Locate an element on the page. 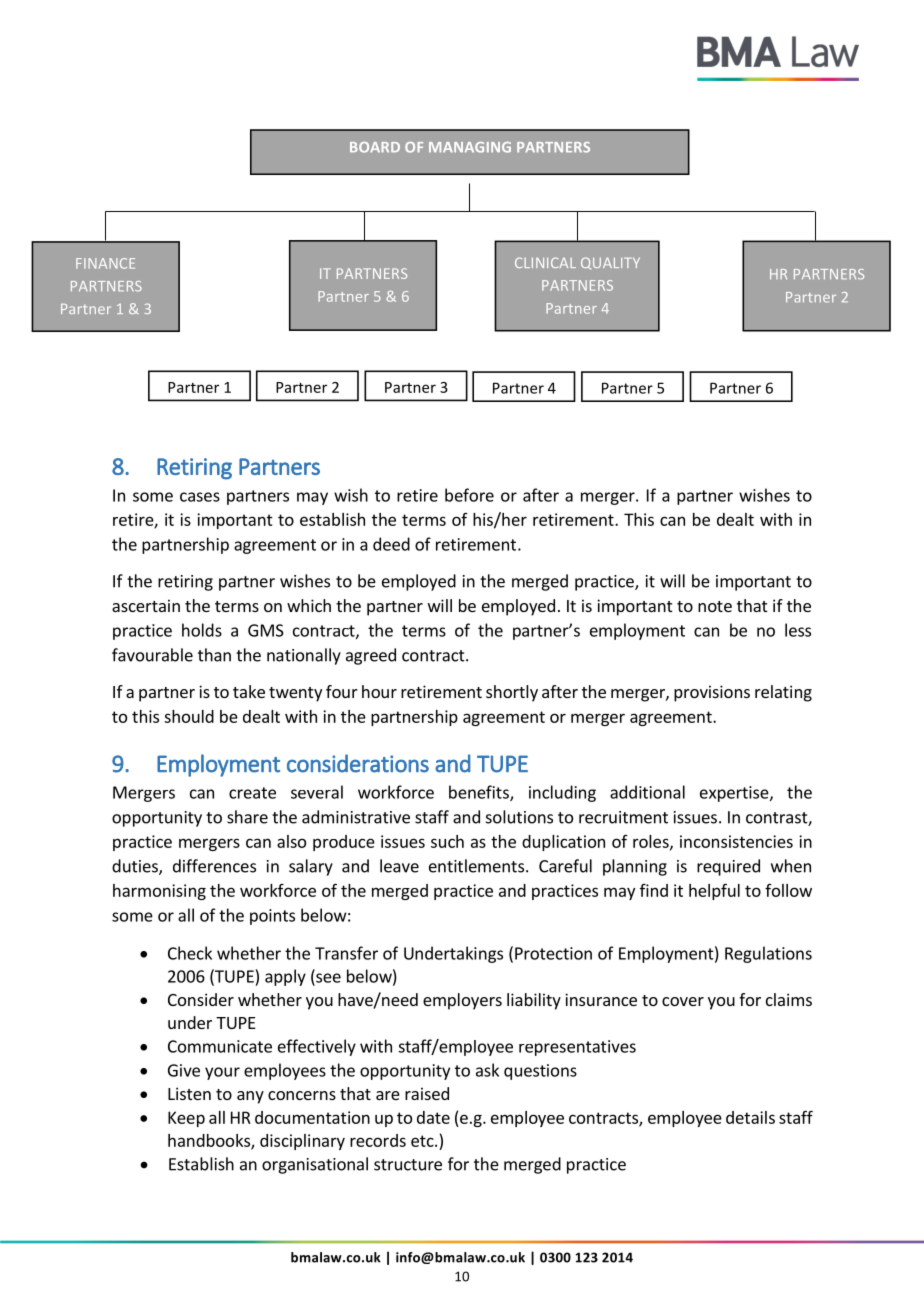 This image has height=1308, width=924. QUALITY is located at coordinates (610, 263).
